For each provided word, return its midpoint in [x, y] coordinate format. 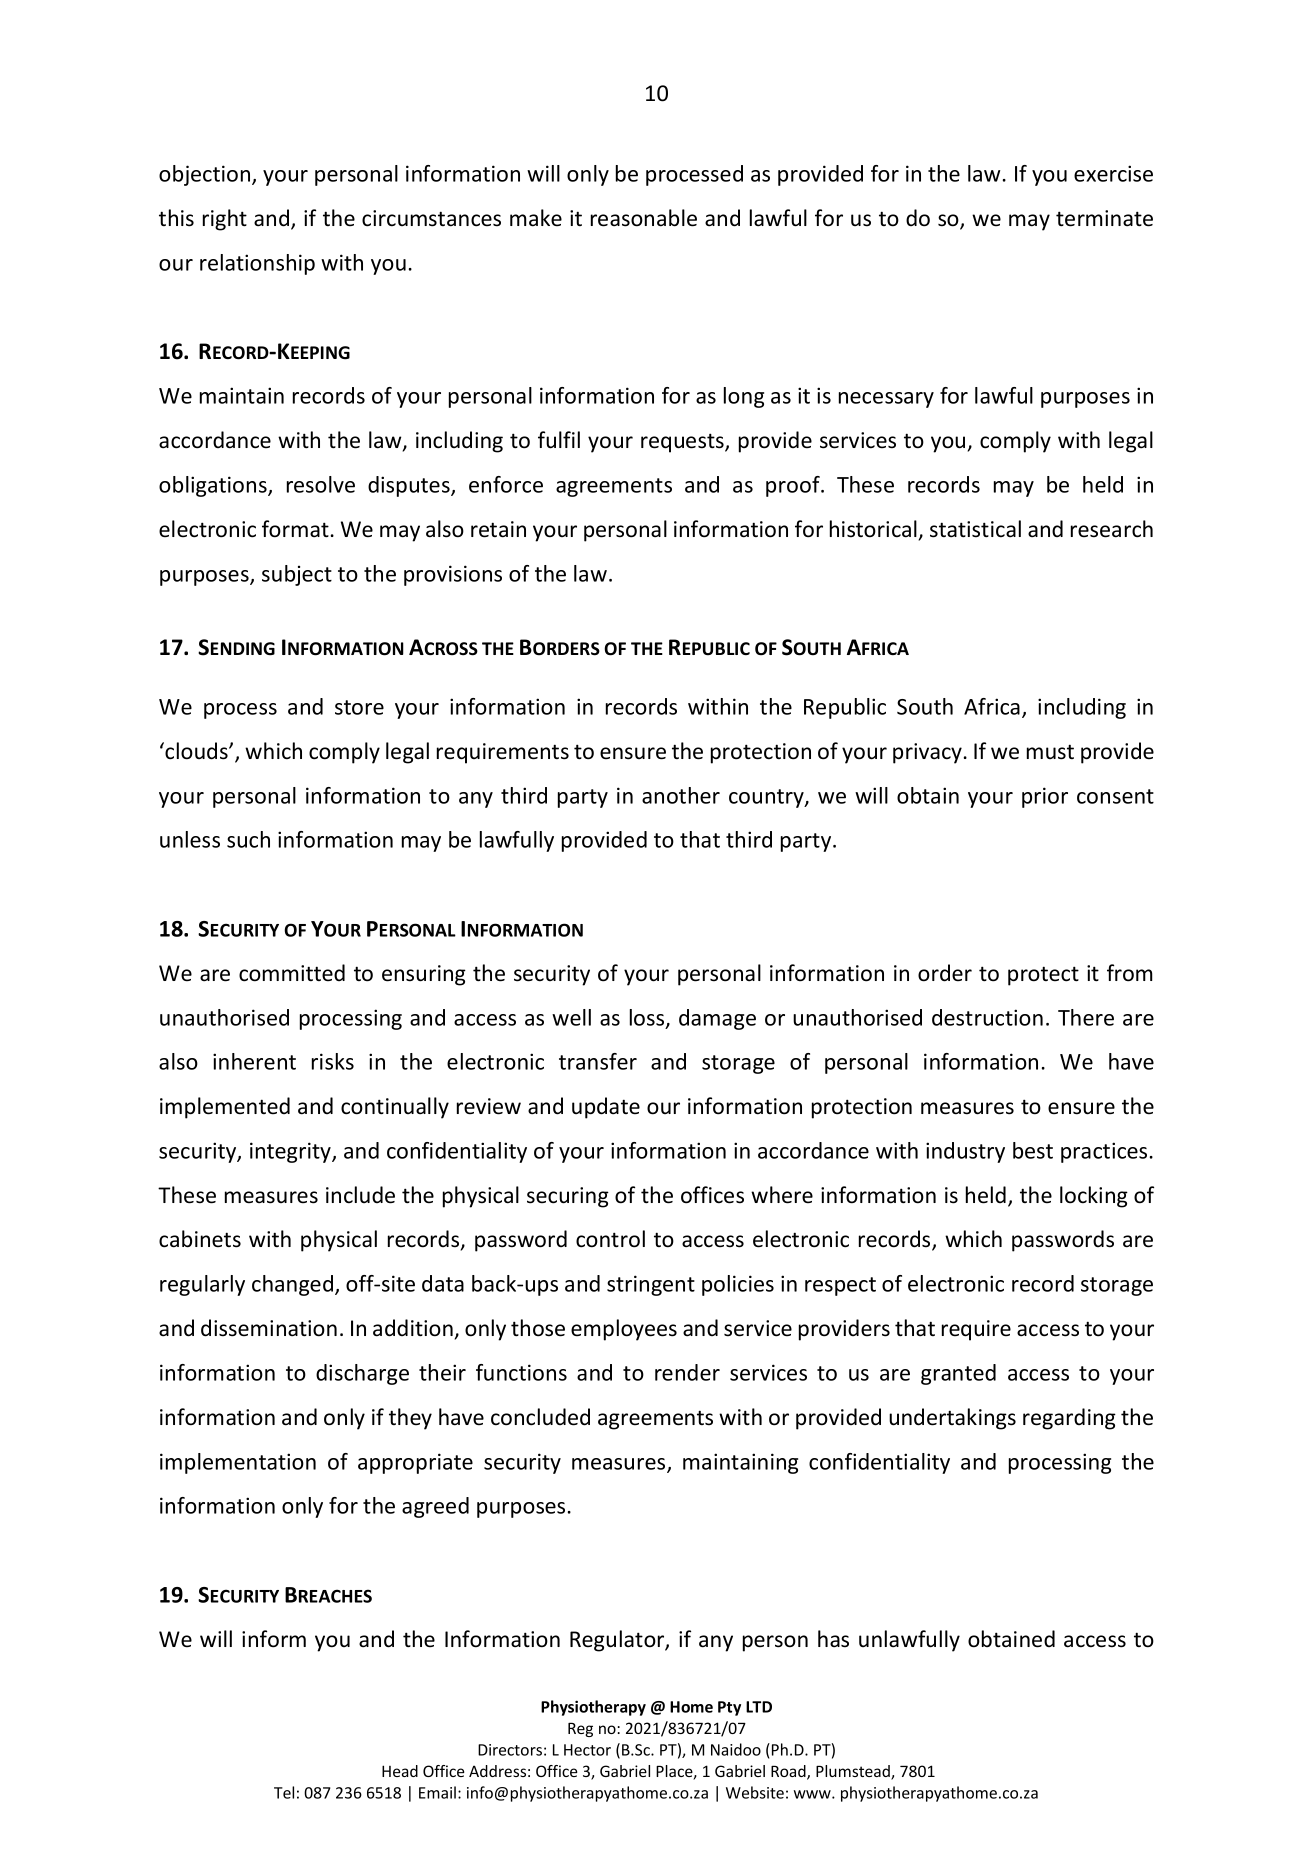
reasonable [644, 218]
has [833, 1639]
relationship [257, 264]
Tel [284, 1792]
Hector [587, 1750]
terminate [1104, 218]
